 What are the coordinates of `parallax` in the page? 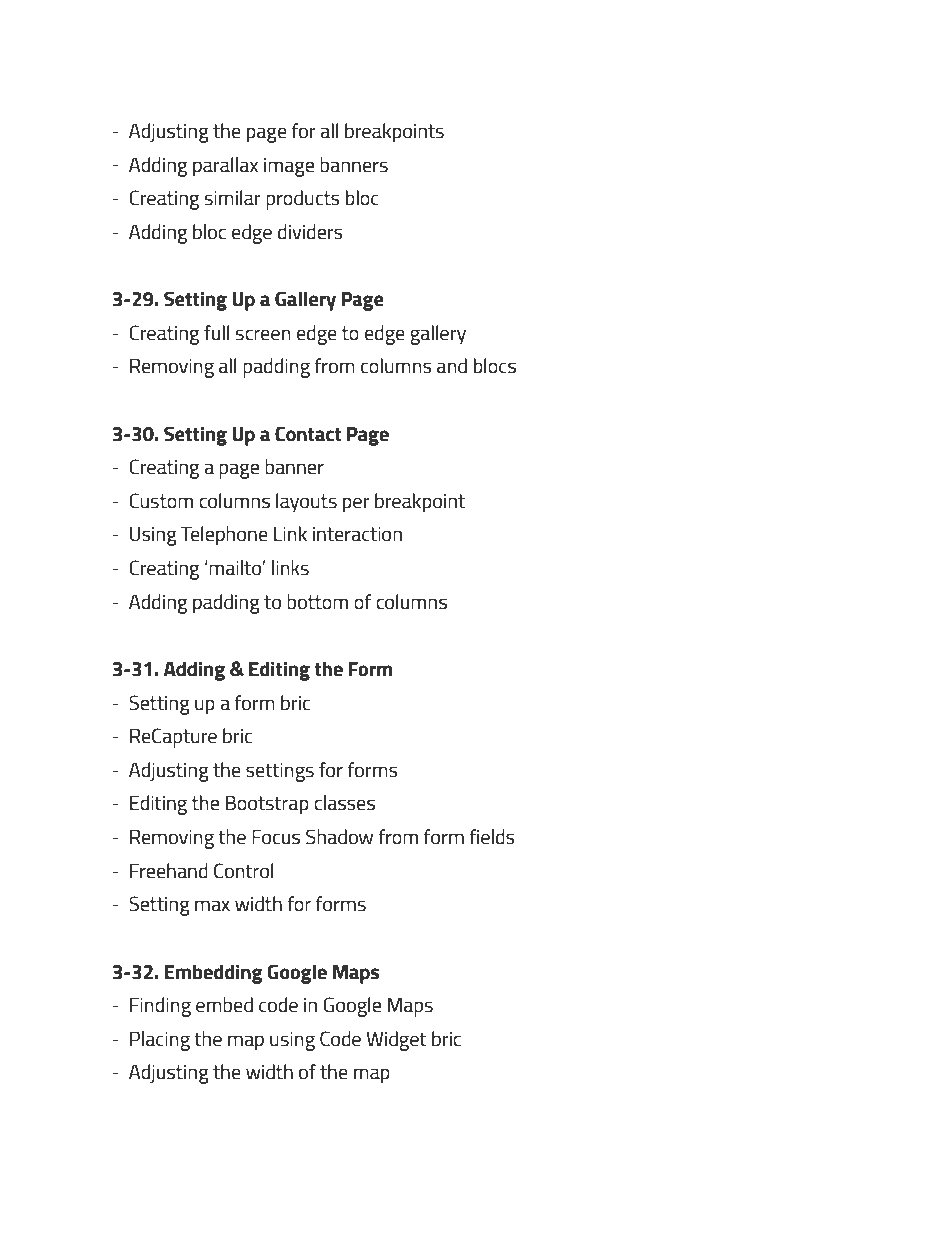 It's located at (225, 167).
